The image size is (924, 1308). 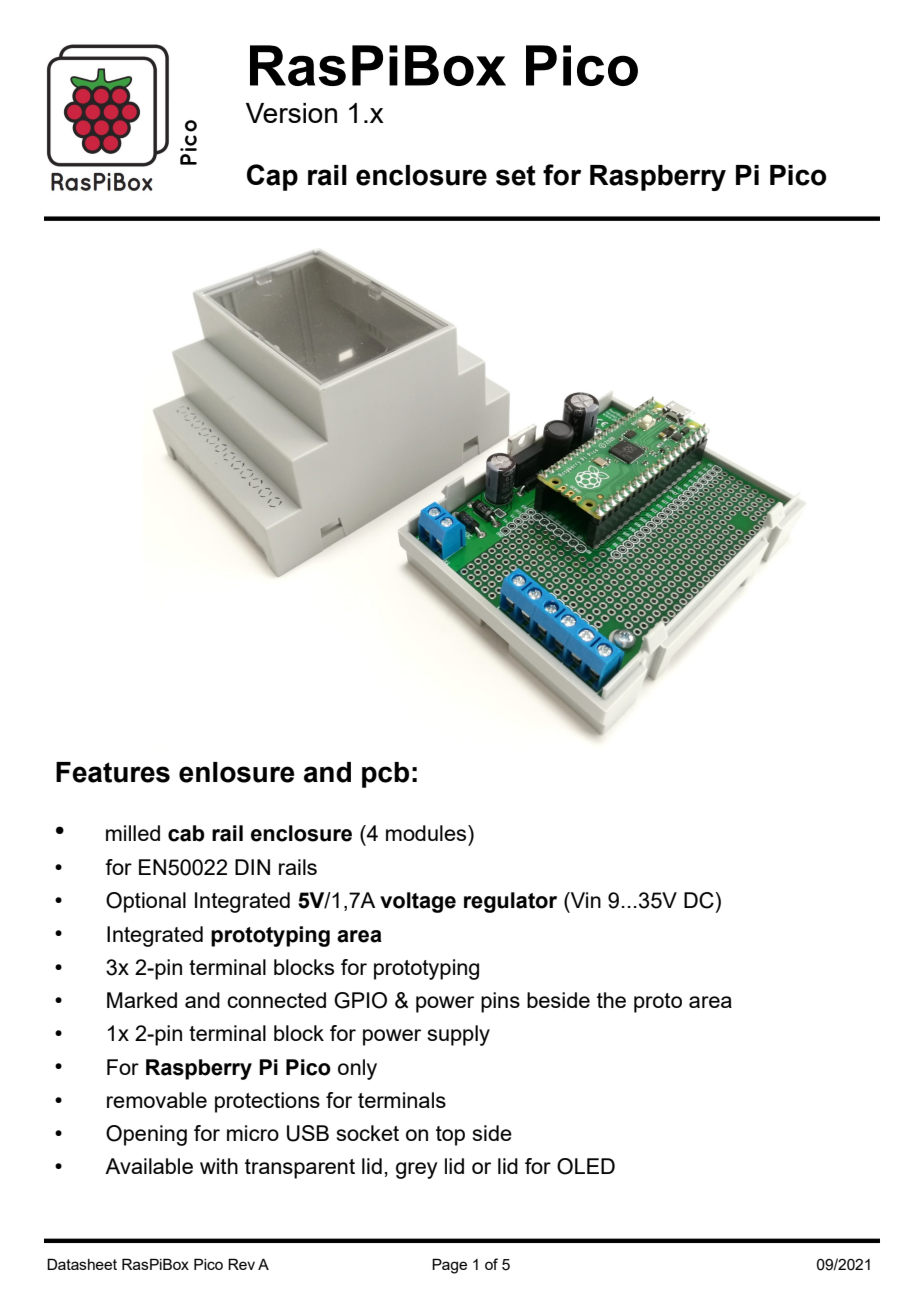 What do you see at coordinates (516, 175) in the image?
I see `set` at bounding box center [516, 175].
